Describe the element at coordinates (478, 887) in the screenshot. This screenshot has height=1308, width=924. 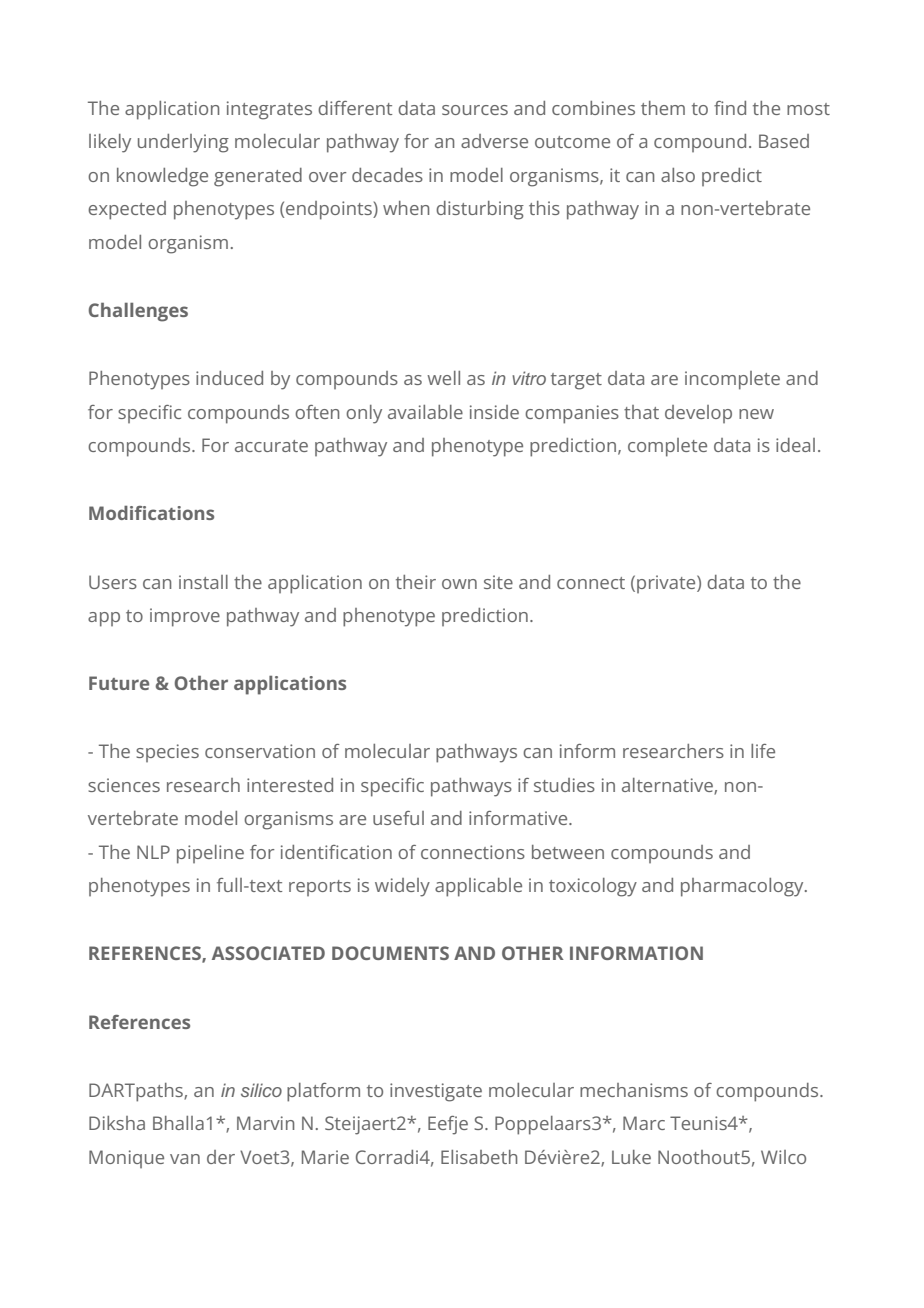
I see `applicable` at that location.
